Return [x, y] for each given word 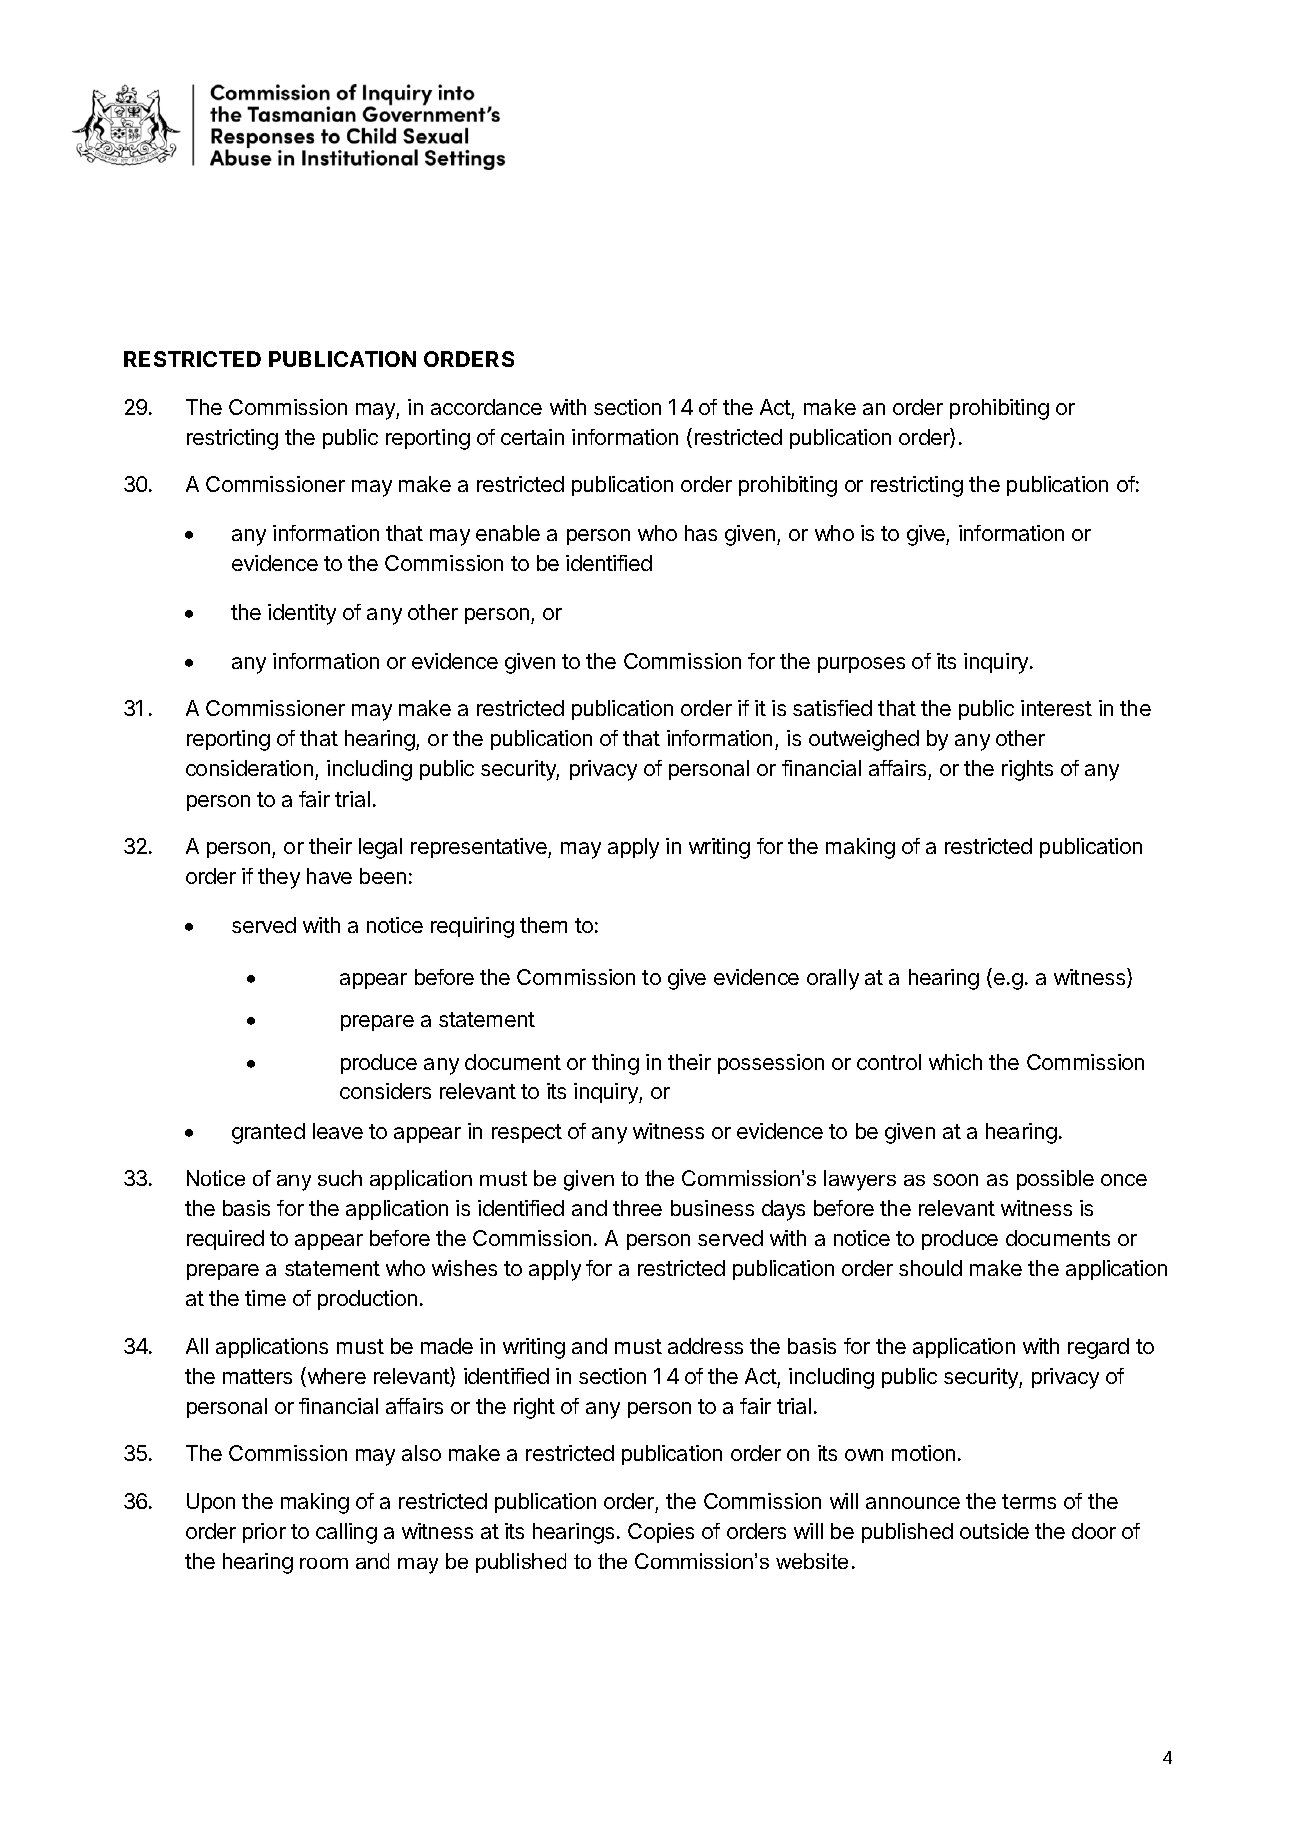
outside [994, 1531]
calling [346, 1533]
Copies [661, 1533]
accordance [486, 407]
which [955, 1062]
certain [532, 437]
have [329, 876]
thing [615, 1064]
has [701, 533]
